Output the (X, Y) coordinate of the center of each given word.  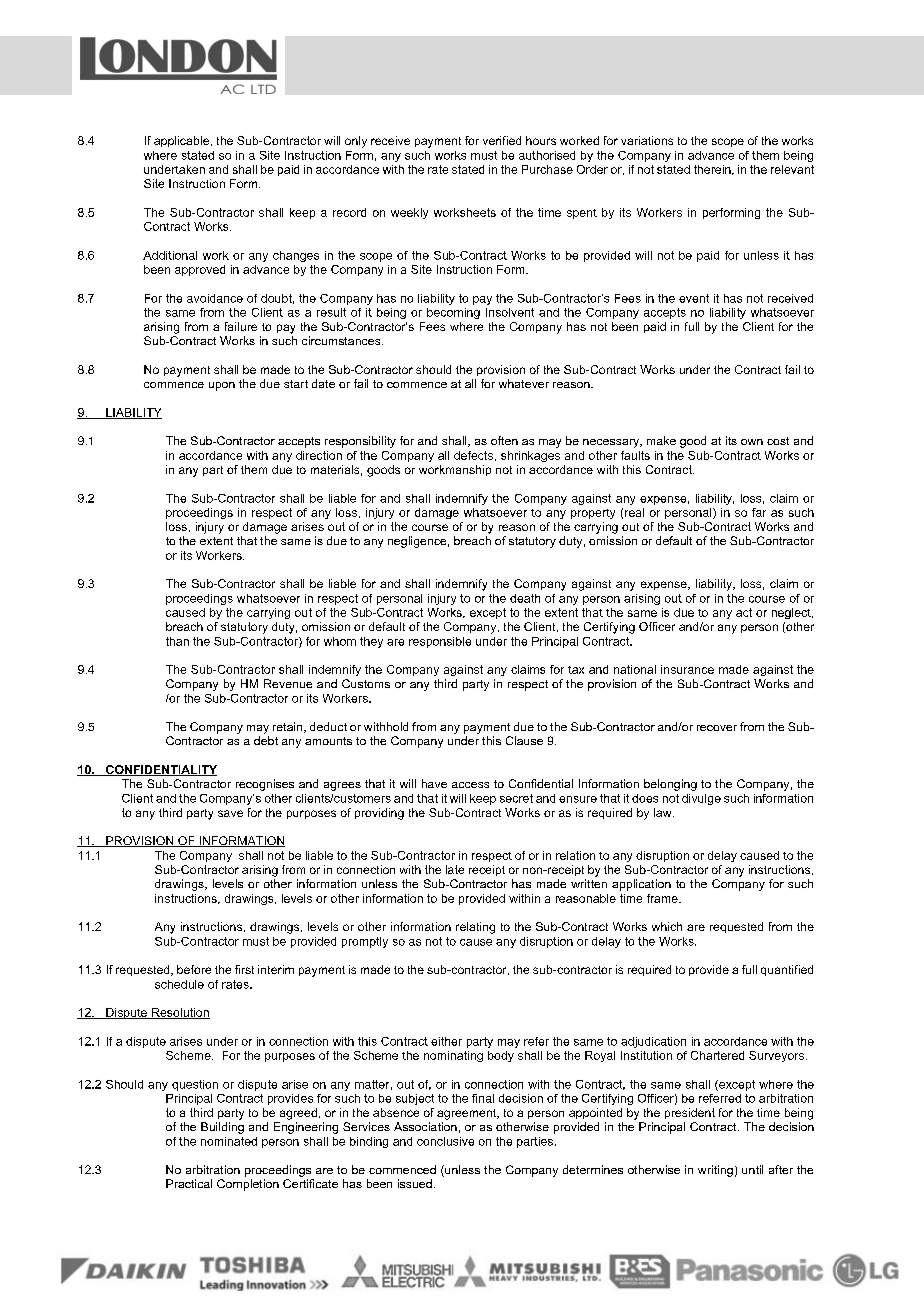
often (504, 440)
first (244, 969)
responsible (440, 642)
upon (222, 386)
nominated (229, 1141)
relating (475, 928)
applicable (181, 141)
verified (502, 140)
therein (713, 170)
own (752, 442)
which (667, 926)
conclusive (445, 1141)
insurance (687, 669)
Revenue (288, 683)
